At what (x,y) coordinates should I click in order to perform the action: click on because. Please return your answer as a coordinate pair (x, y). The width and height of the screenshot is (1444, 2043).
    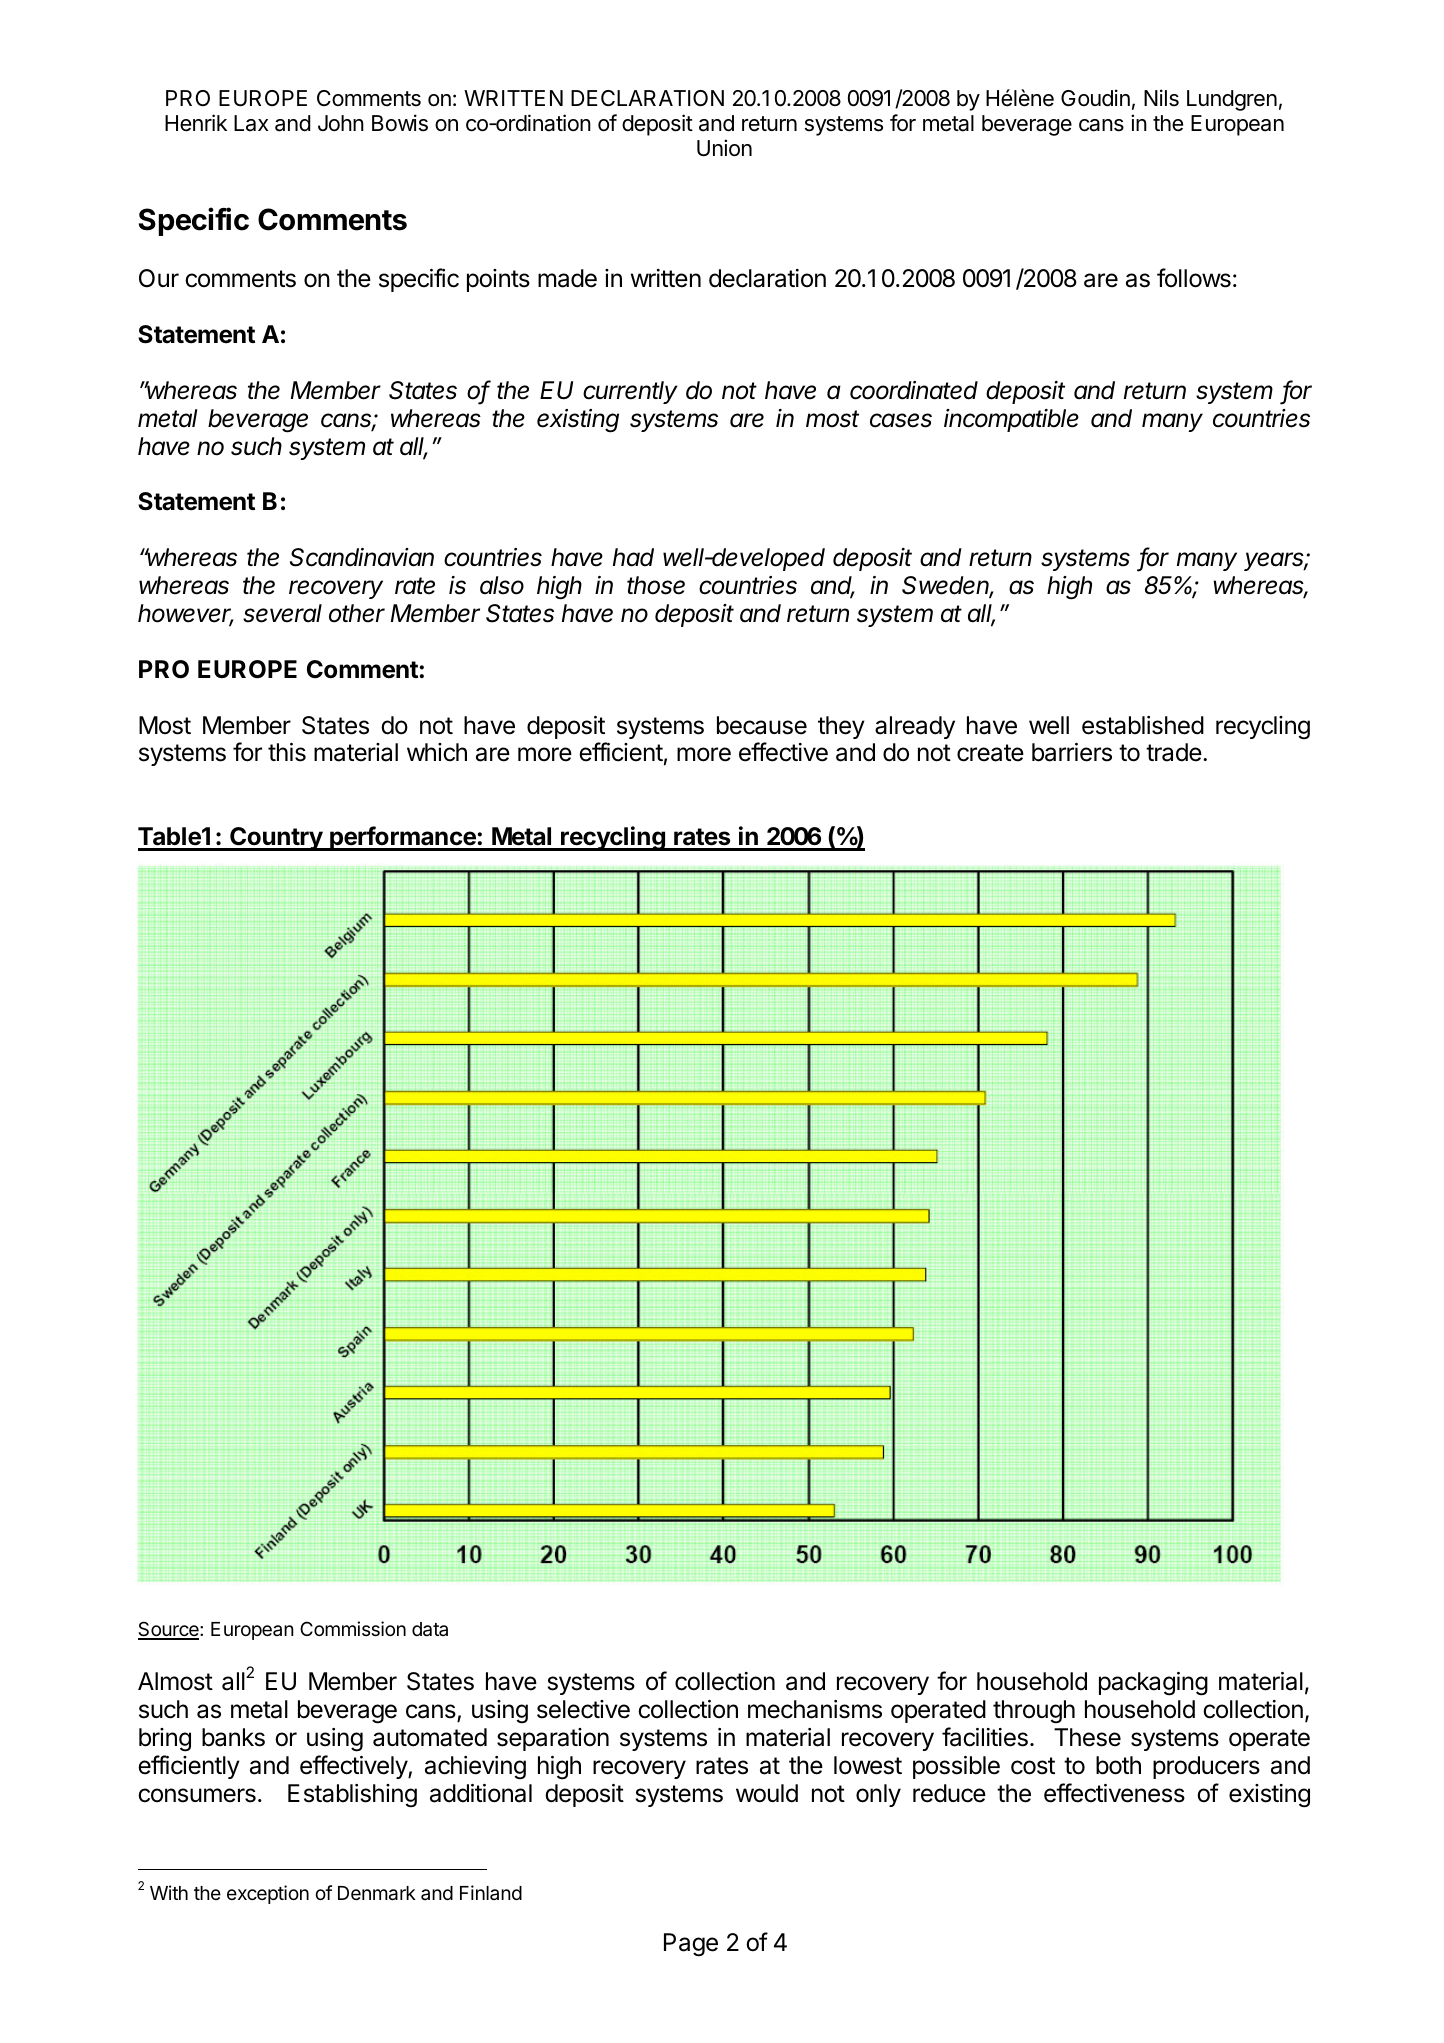
    Looking at the image, I should click on (762, 725).
